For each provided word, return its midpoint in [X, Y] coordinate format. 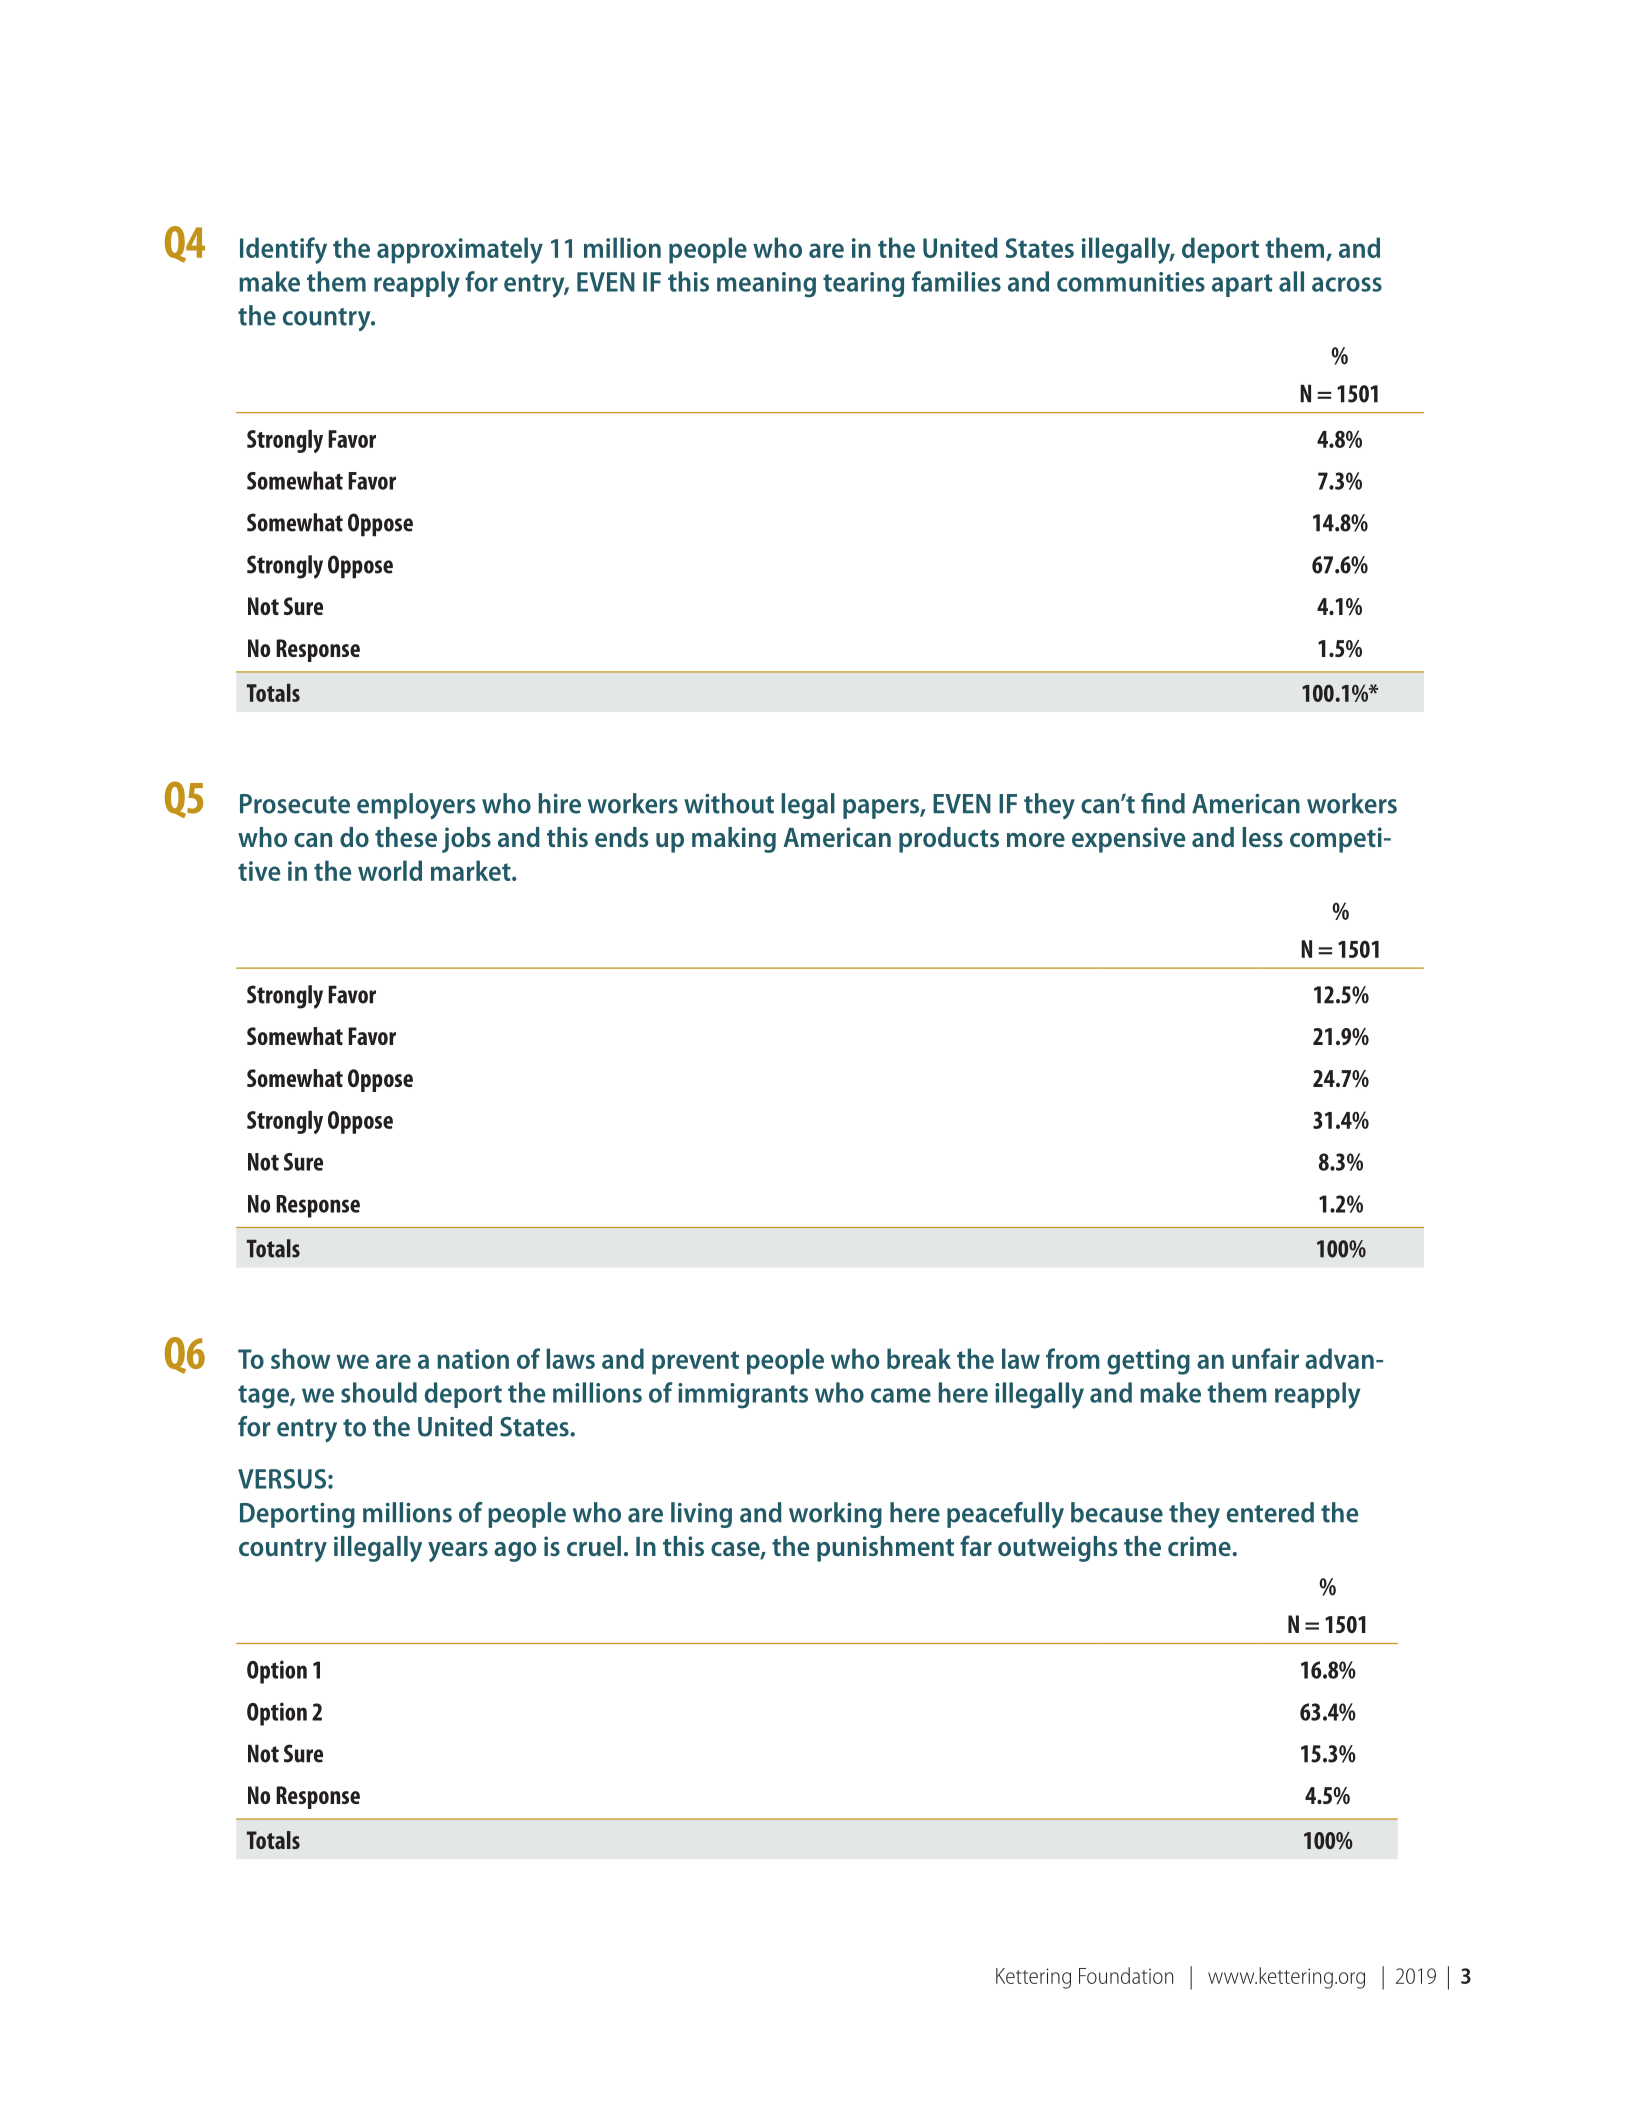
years [458, 1552]
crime [1199, 1546]
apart [1242, 285]
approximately [460, 250]
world [390, 870]
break [919, 1358]
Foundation [1126, 1975]
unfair [1265, 1358]
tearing [863, 284]
